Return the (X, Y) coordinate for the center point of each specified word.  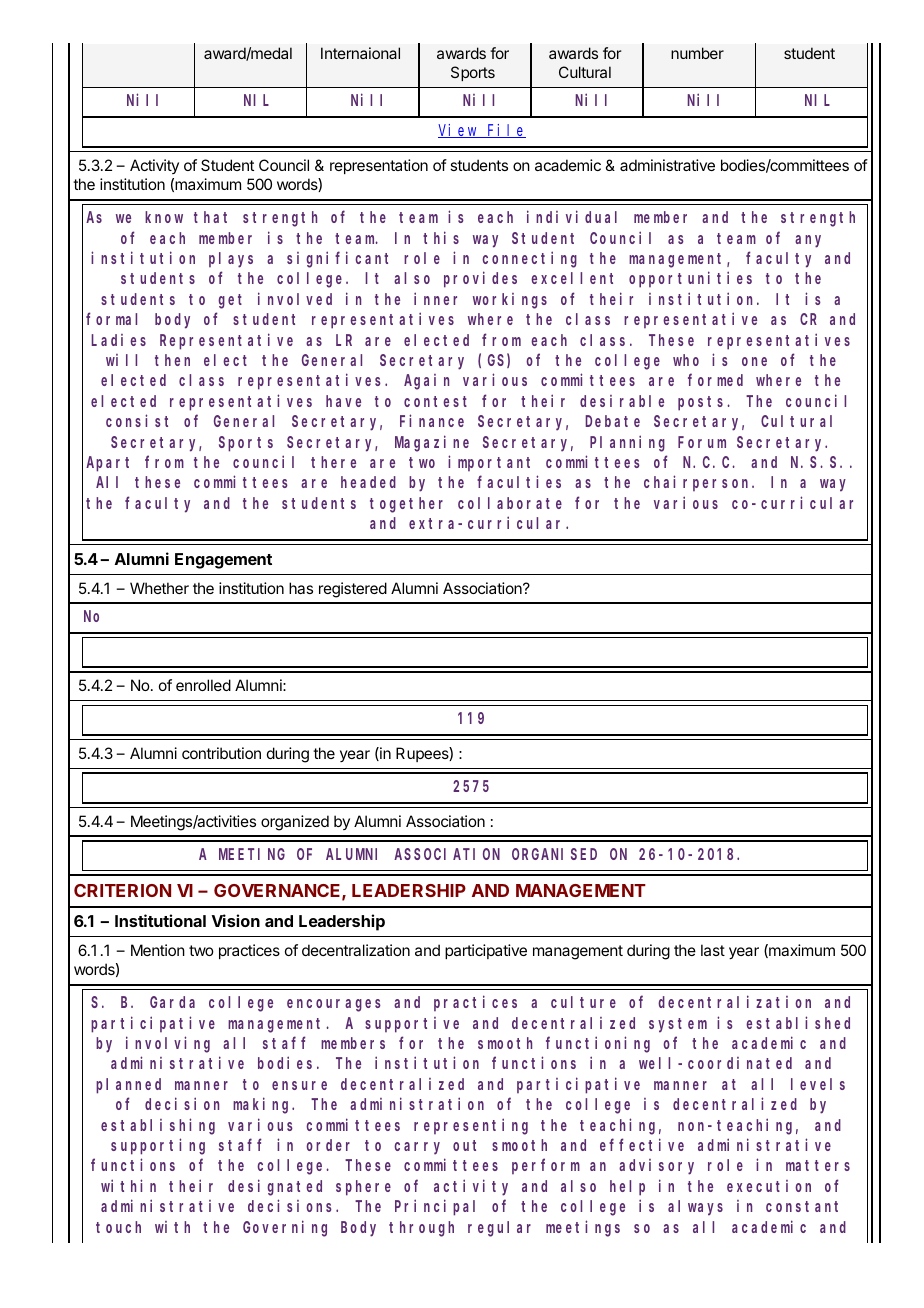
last (713, 950)
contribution (221, 753)
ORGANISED (554, 854)
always (695, 1208)
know (164, 217)
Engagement (223, 561)
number (697, 53)
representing (471, 1126)
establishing (158, 1126)
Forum (702, 442)
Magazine (432, 443)
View (459, 131)
